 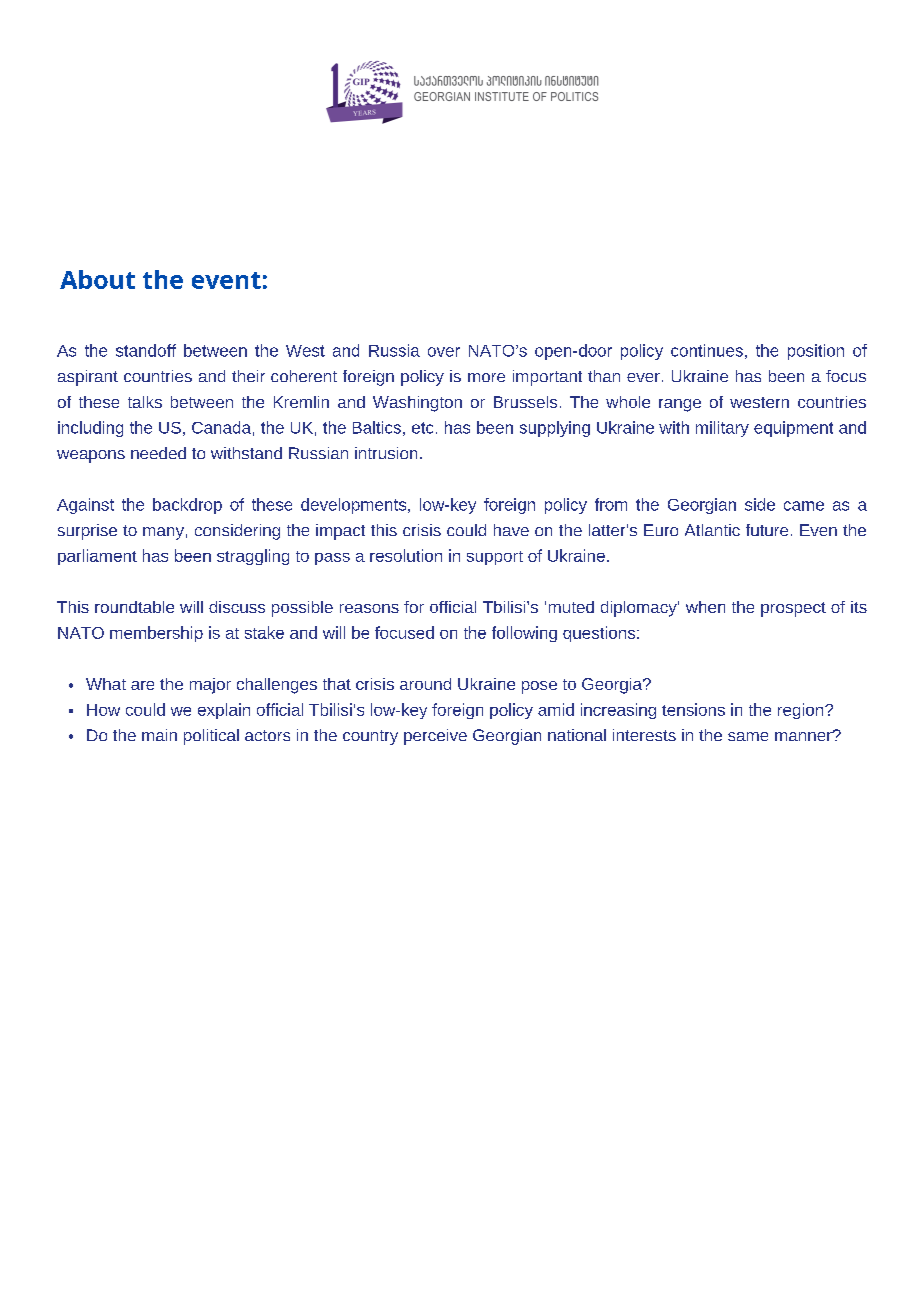 What do you see at coordinates (793, 429) in the document?
I see `equipment` at bounding box center [793, 429].
